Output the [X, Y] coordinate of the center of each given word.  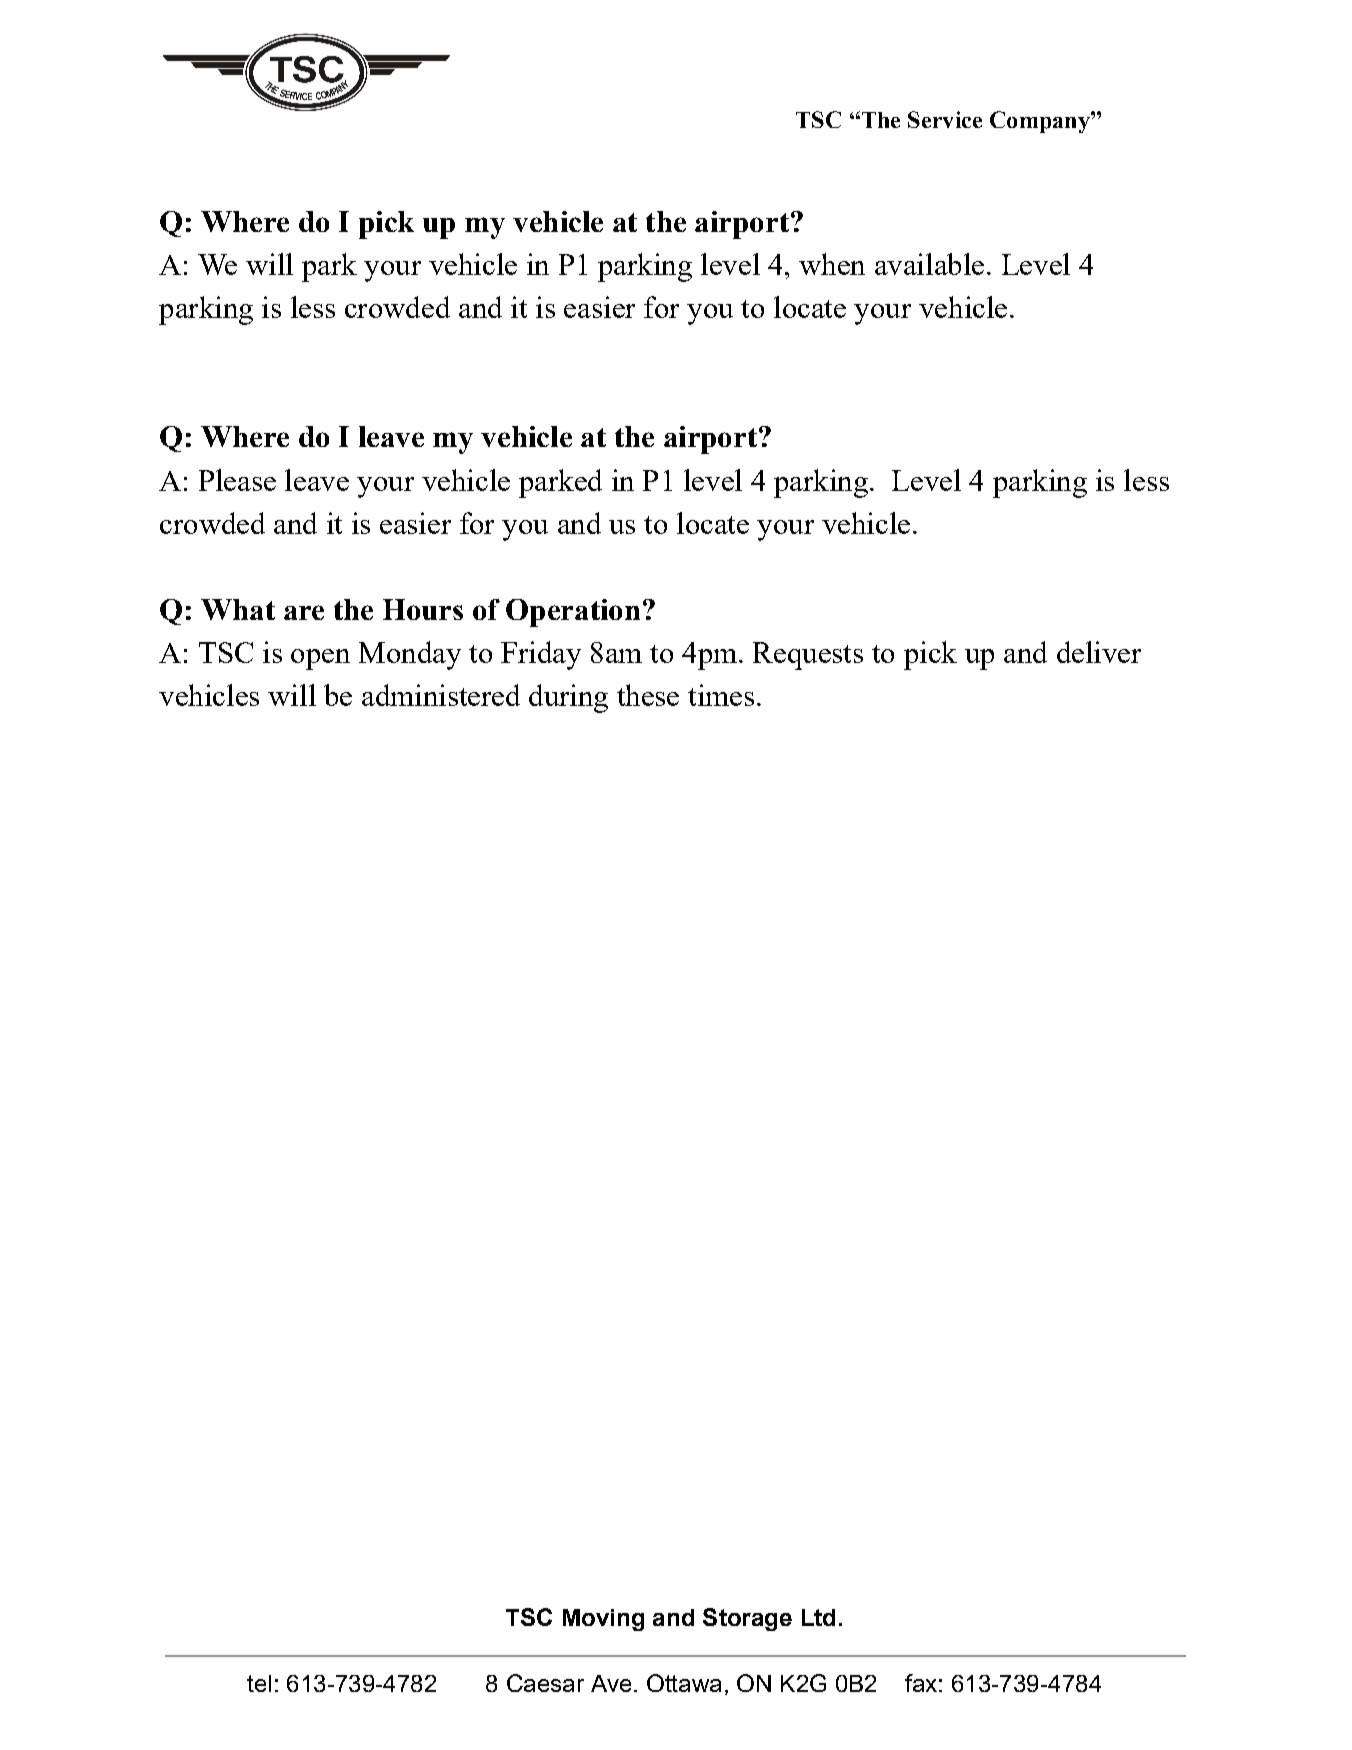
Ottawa [684, 1683]
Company [1041, 122]
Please [237, 480]
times [721, 695]
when [832, 264]
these [648, 695]
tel [259, 1683]
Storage [747, 1619]
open [320, 659]
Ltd [818, 1617]
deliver [1099, 652]
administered [441, 695]
